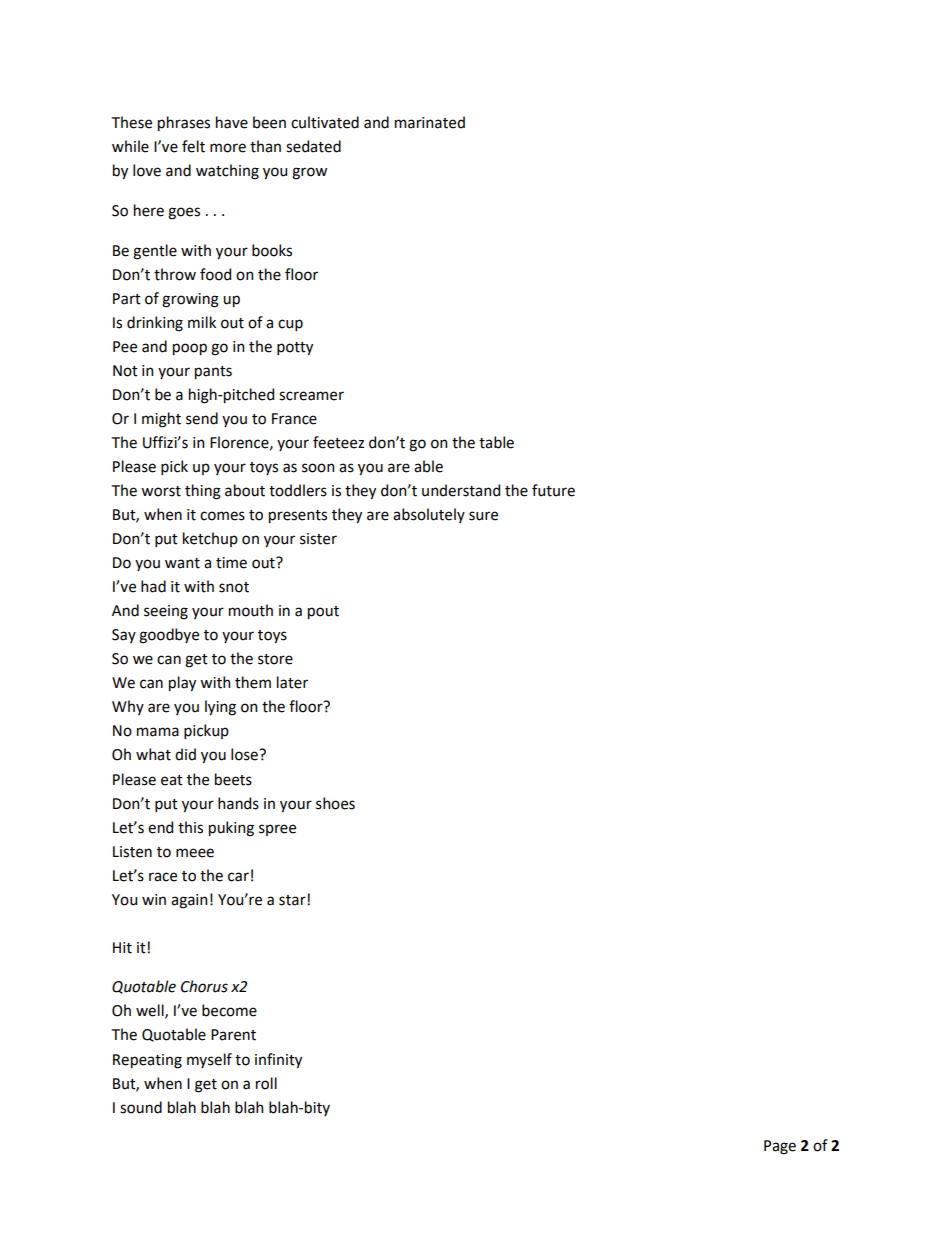 This screenshot has width=952, height=1233. What do you see at coordinates (169, 636) in the screenshot?
I see `goodbye` at bounding box center [169, 636].
